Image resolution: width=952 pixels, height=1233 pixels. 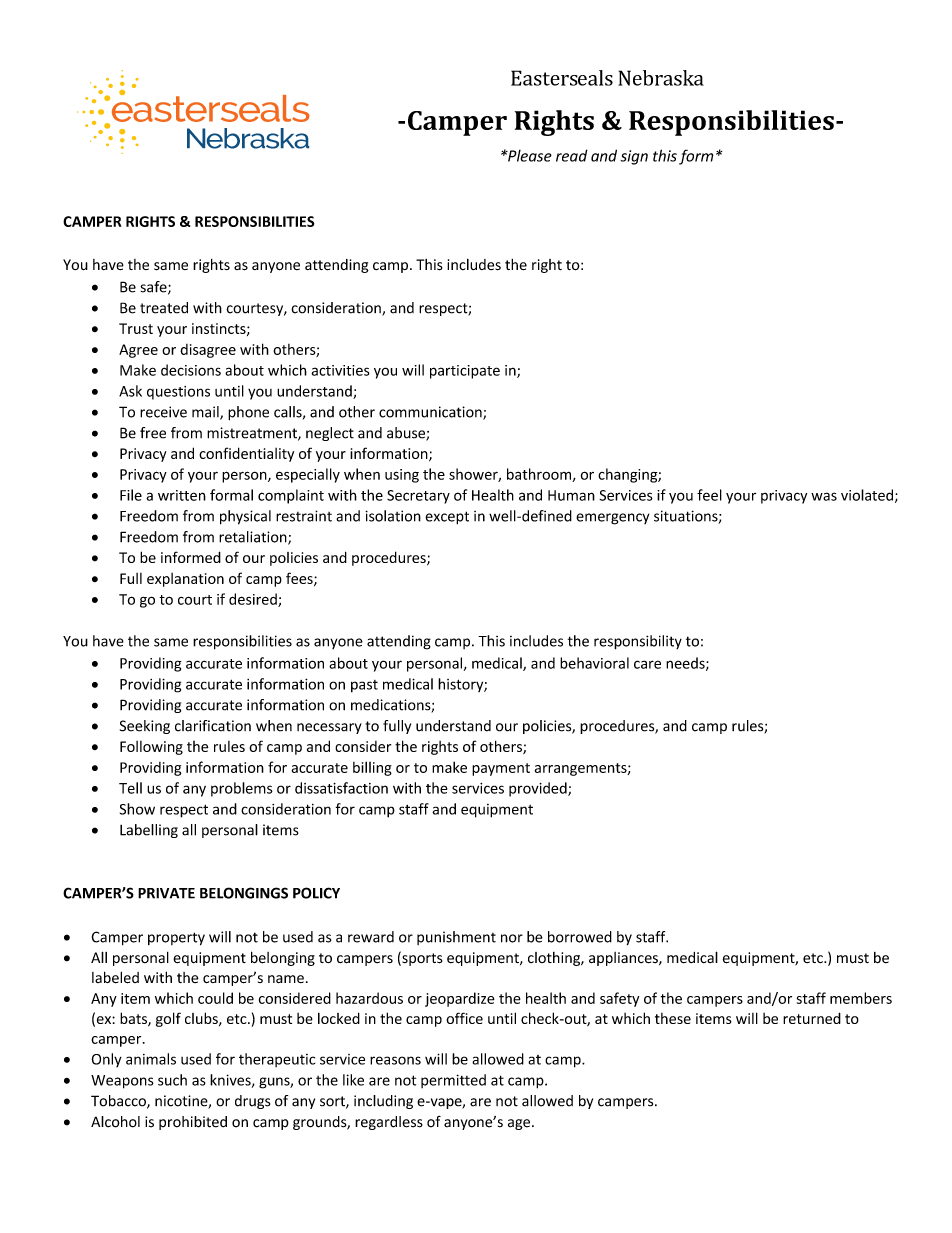 What do you see at coordinates (501, 769) in the page?
I see `payment` at bounding box center [501, 769].
